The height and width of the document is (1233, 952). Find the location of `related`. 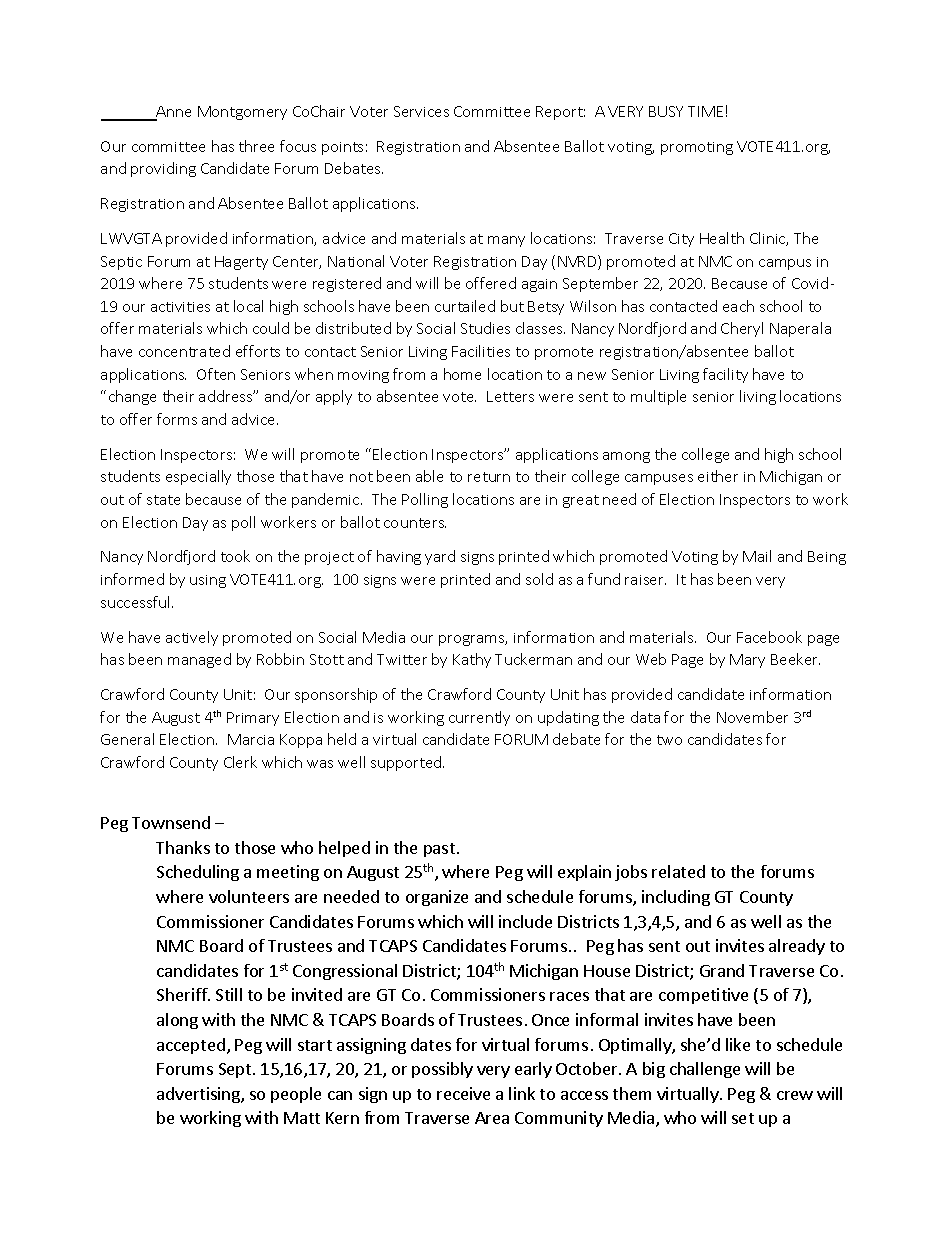

related is located at coordinates (678, 871).
